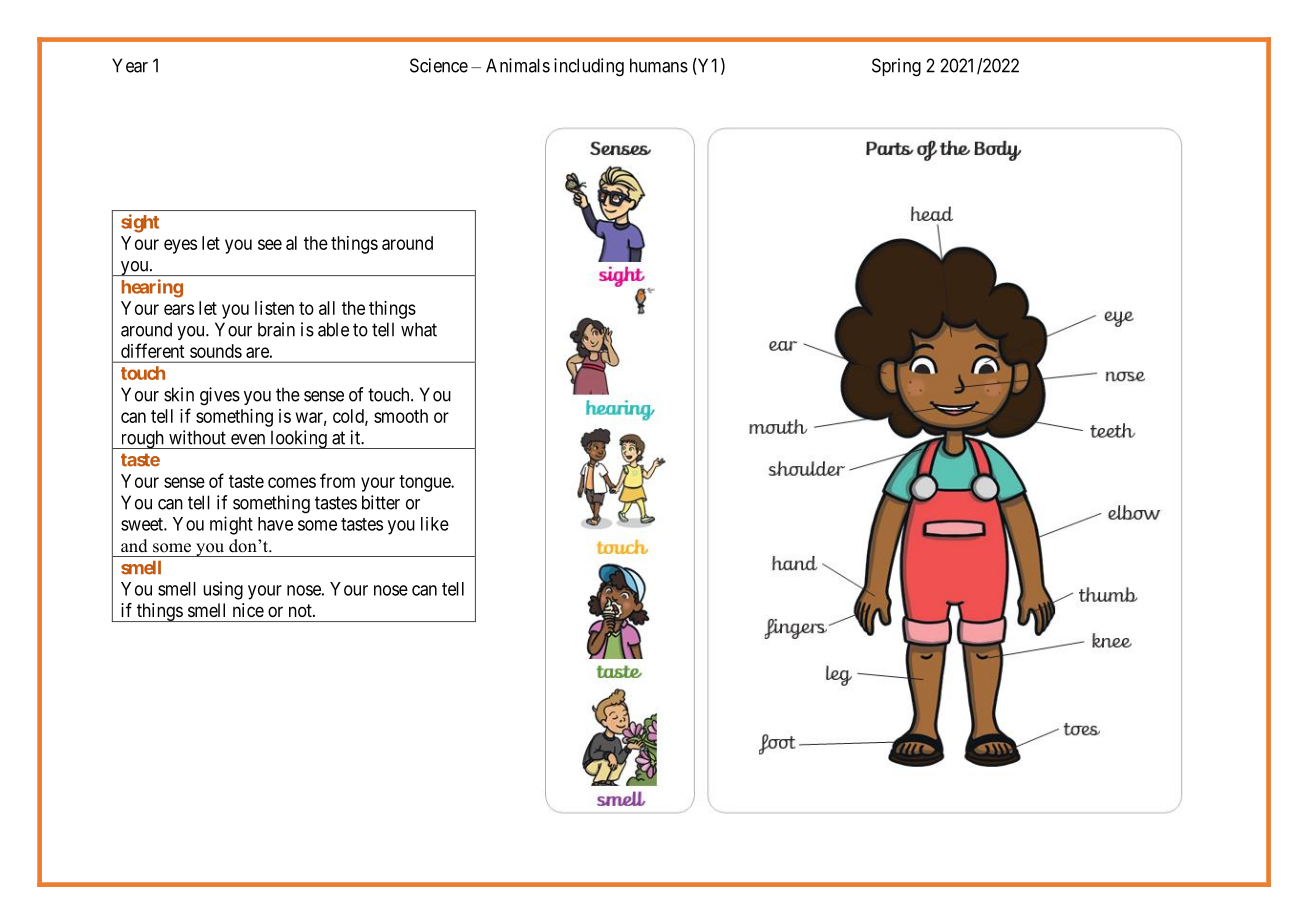  What do you see at coordinates (130, 65) in the page?
I see `Year` at bounding box center [130, 65].
